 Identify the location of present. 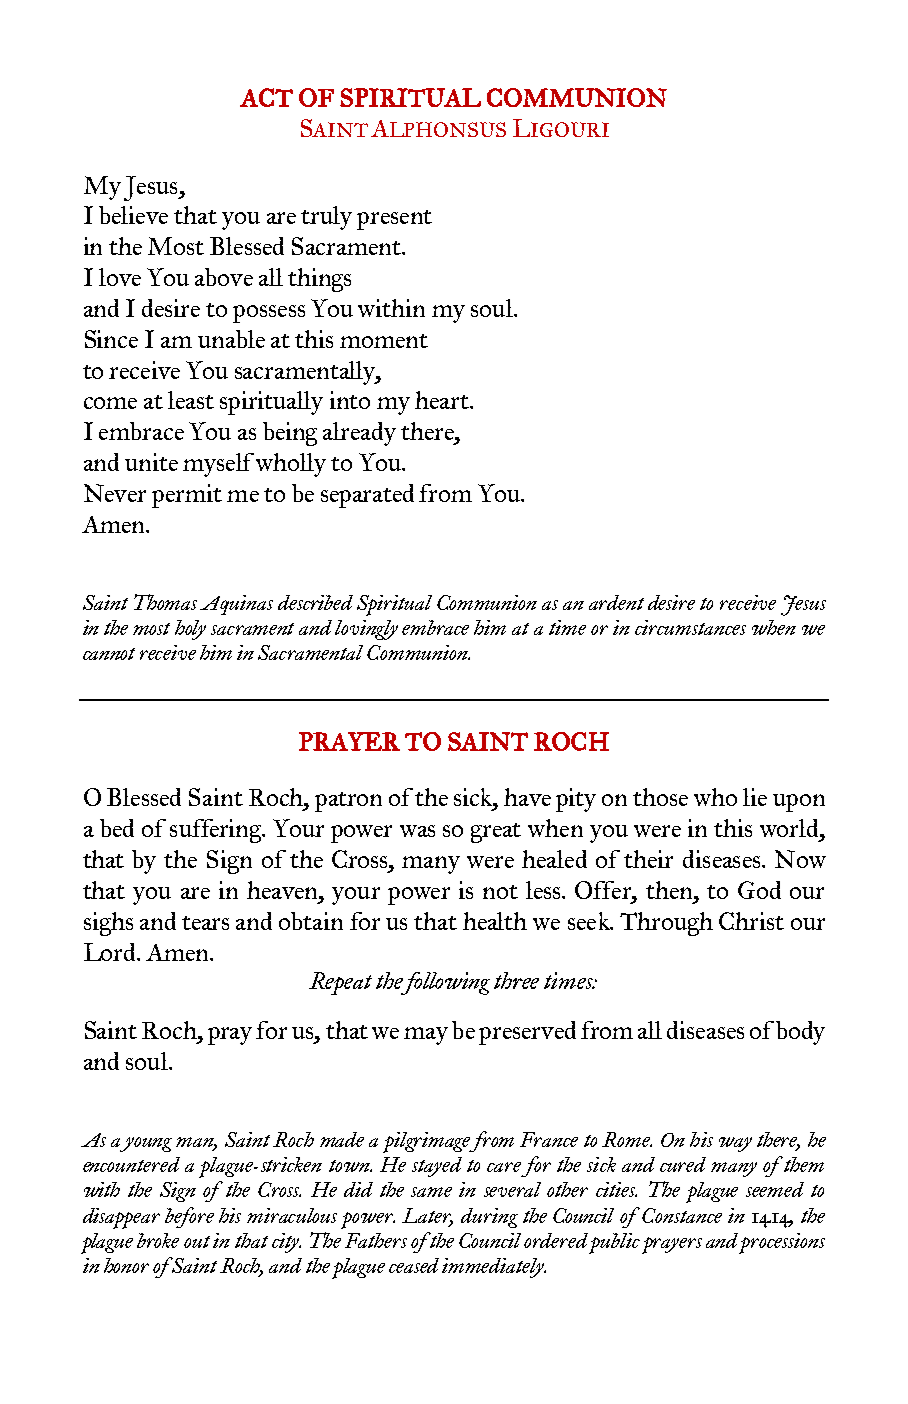
(394, 220).
